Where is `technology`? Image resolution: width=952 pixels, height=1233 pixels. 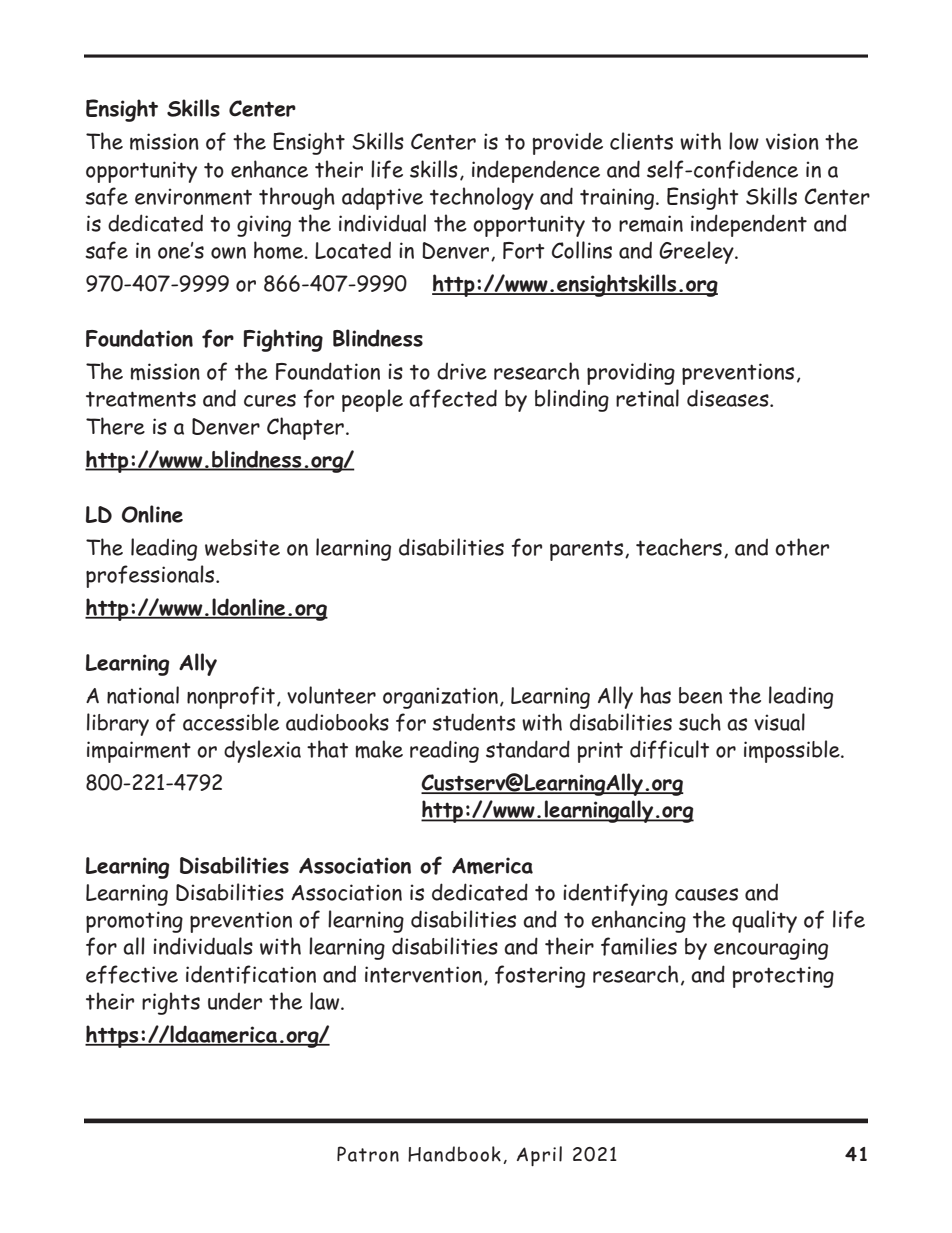 technology is located at coordinates (482, 198).
